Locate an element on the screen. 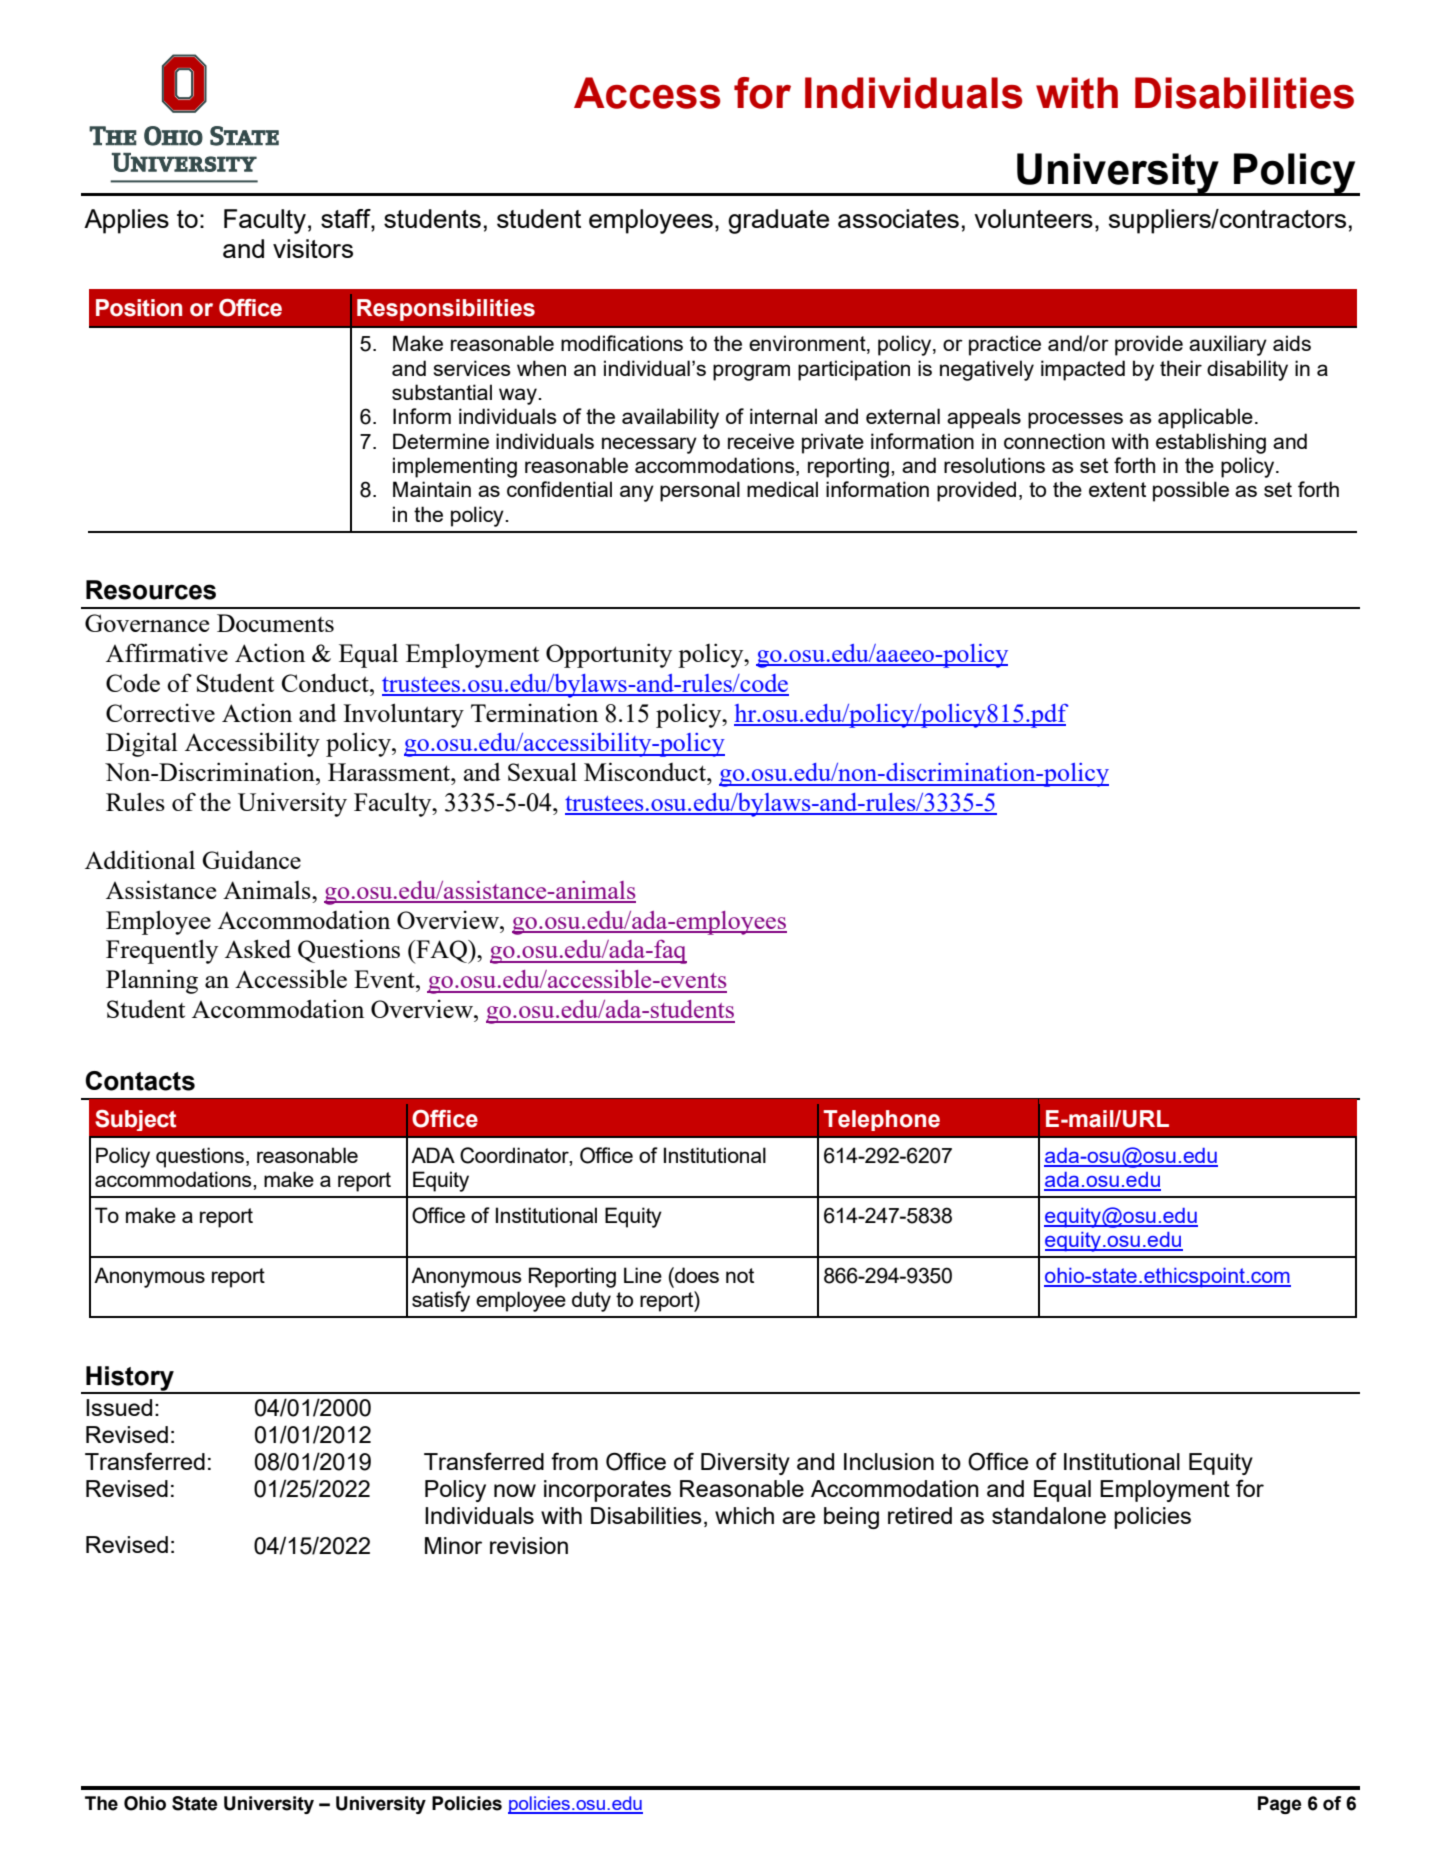 The height and width of the screenshot is (1865, 1441). volunteers is located at coordinates (1033, 218).
